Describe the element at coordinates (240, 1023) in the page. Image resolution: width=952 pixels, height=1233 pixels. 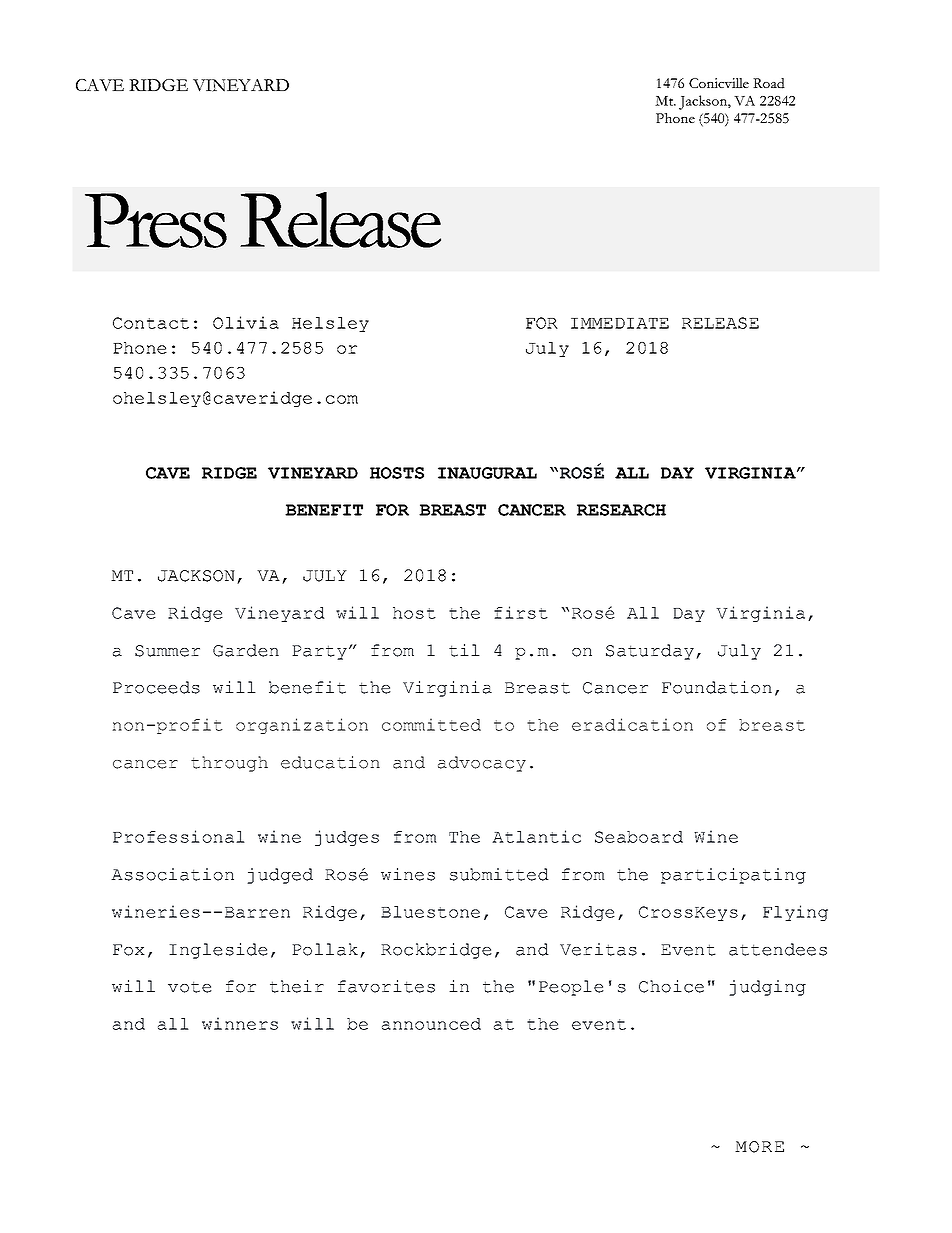
I see `winners` at that location.
